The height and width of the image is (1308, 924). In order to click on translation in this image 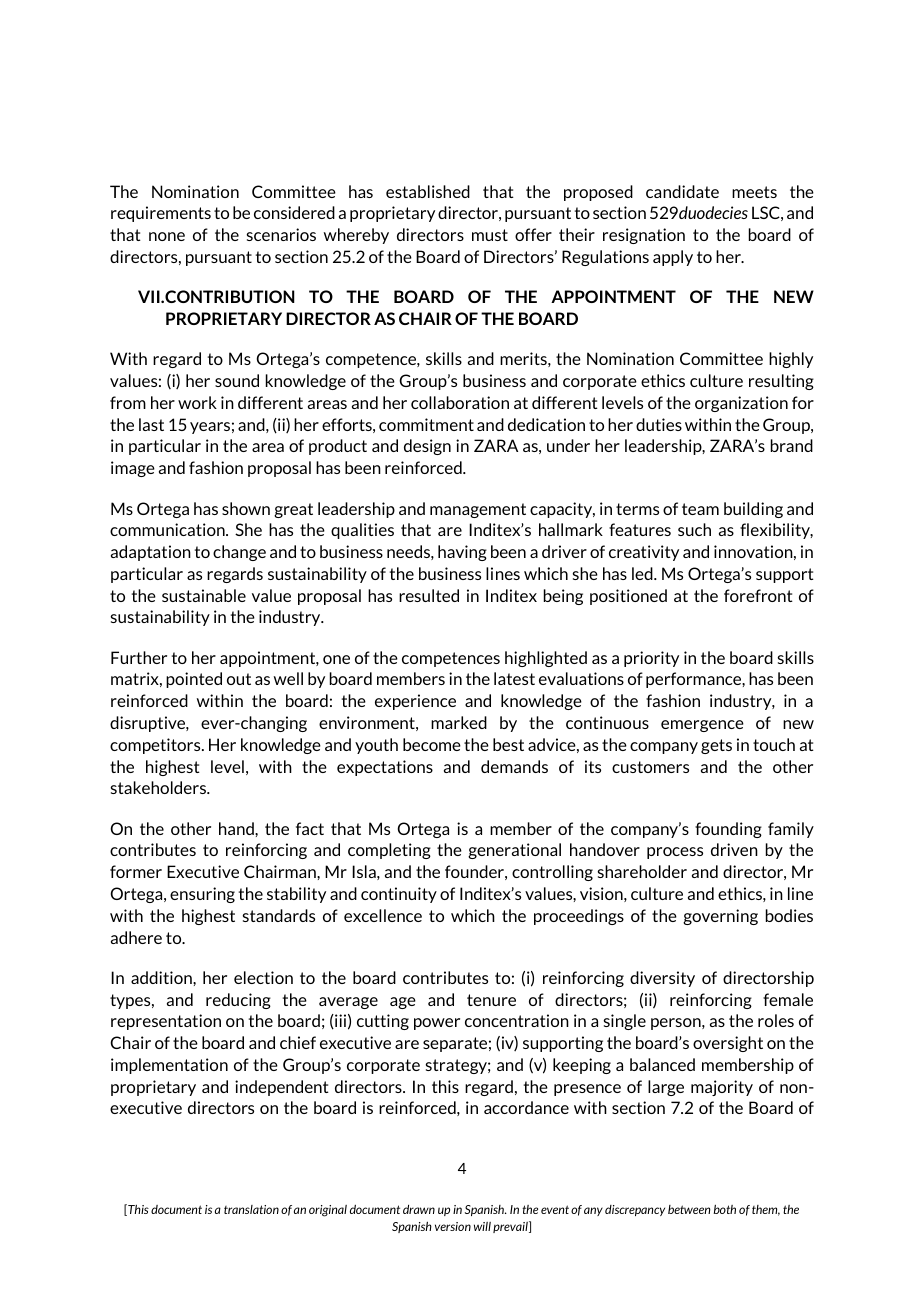, I will do `click(251, 1209)`.
